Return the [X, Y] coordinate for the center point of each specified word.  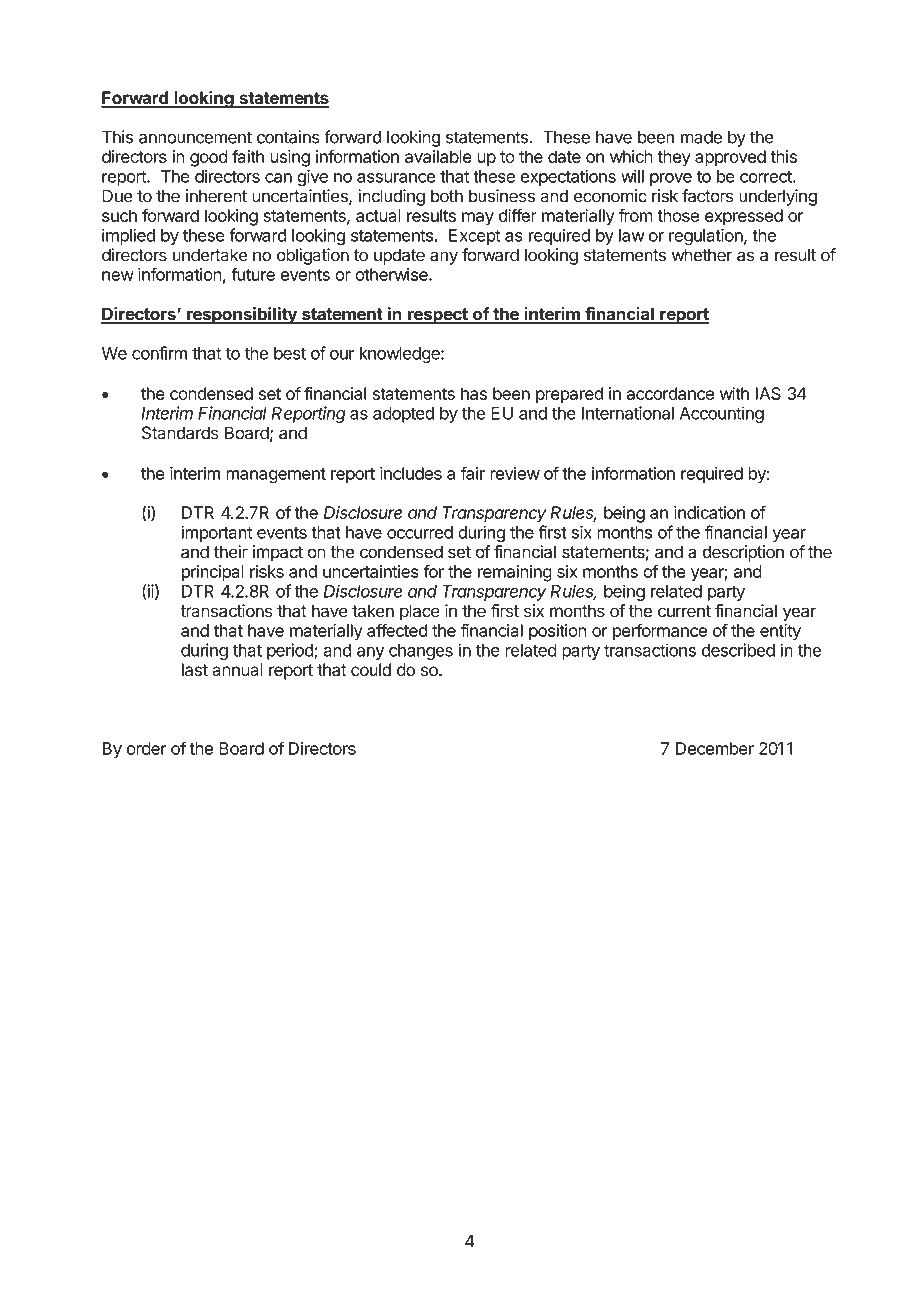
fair [473, 473]
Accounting [722, 414]
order [147, 748]
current [684, 611]
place [420, 612]
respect [438, 316]
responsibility [241, 315]
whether [702, 255]
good [209, 158]
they [674, 158]
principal [213, 573]
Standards [180, 433]
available [438, 156]
